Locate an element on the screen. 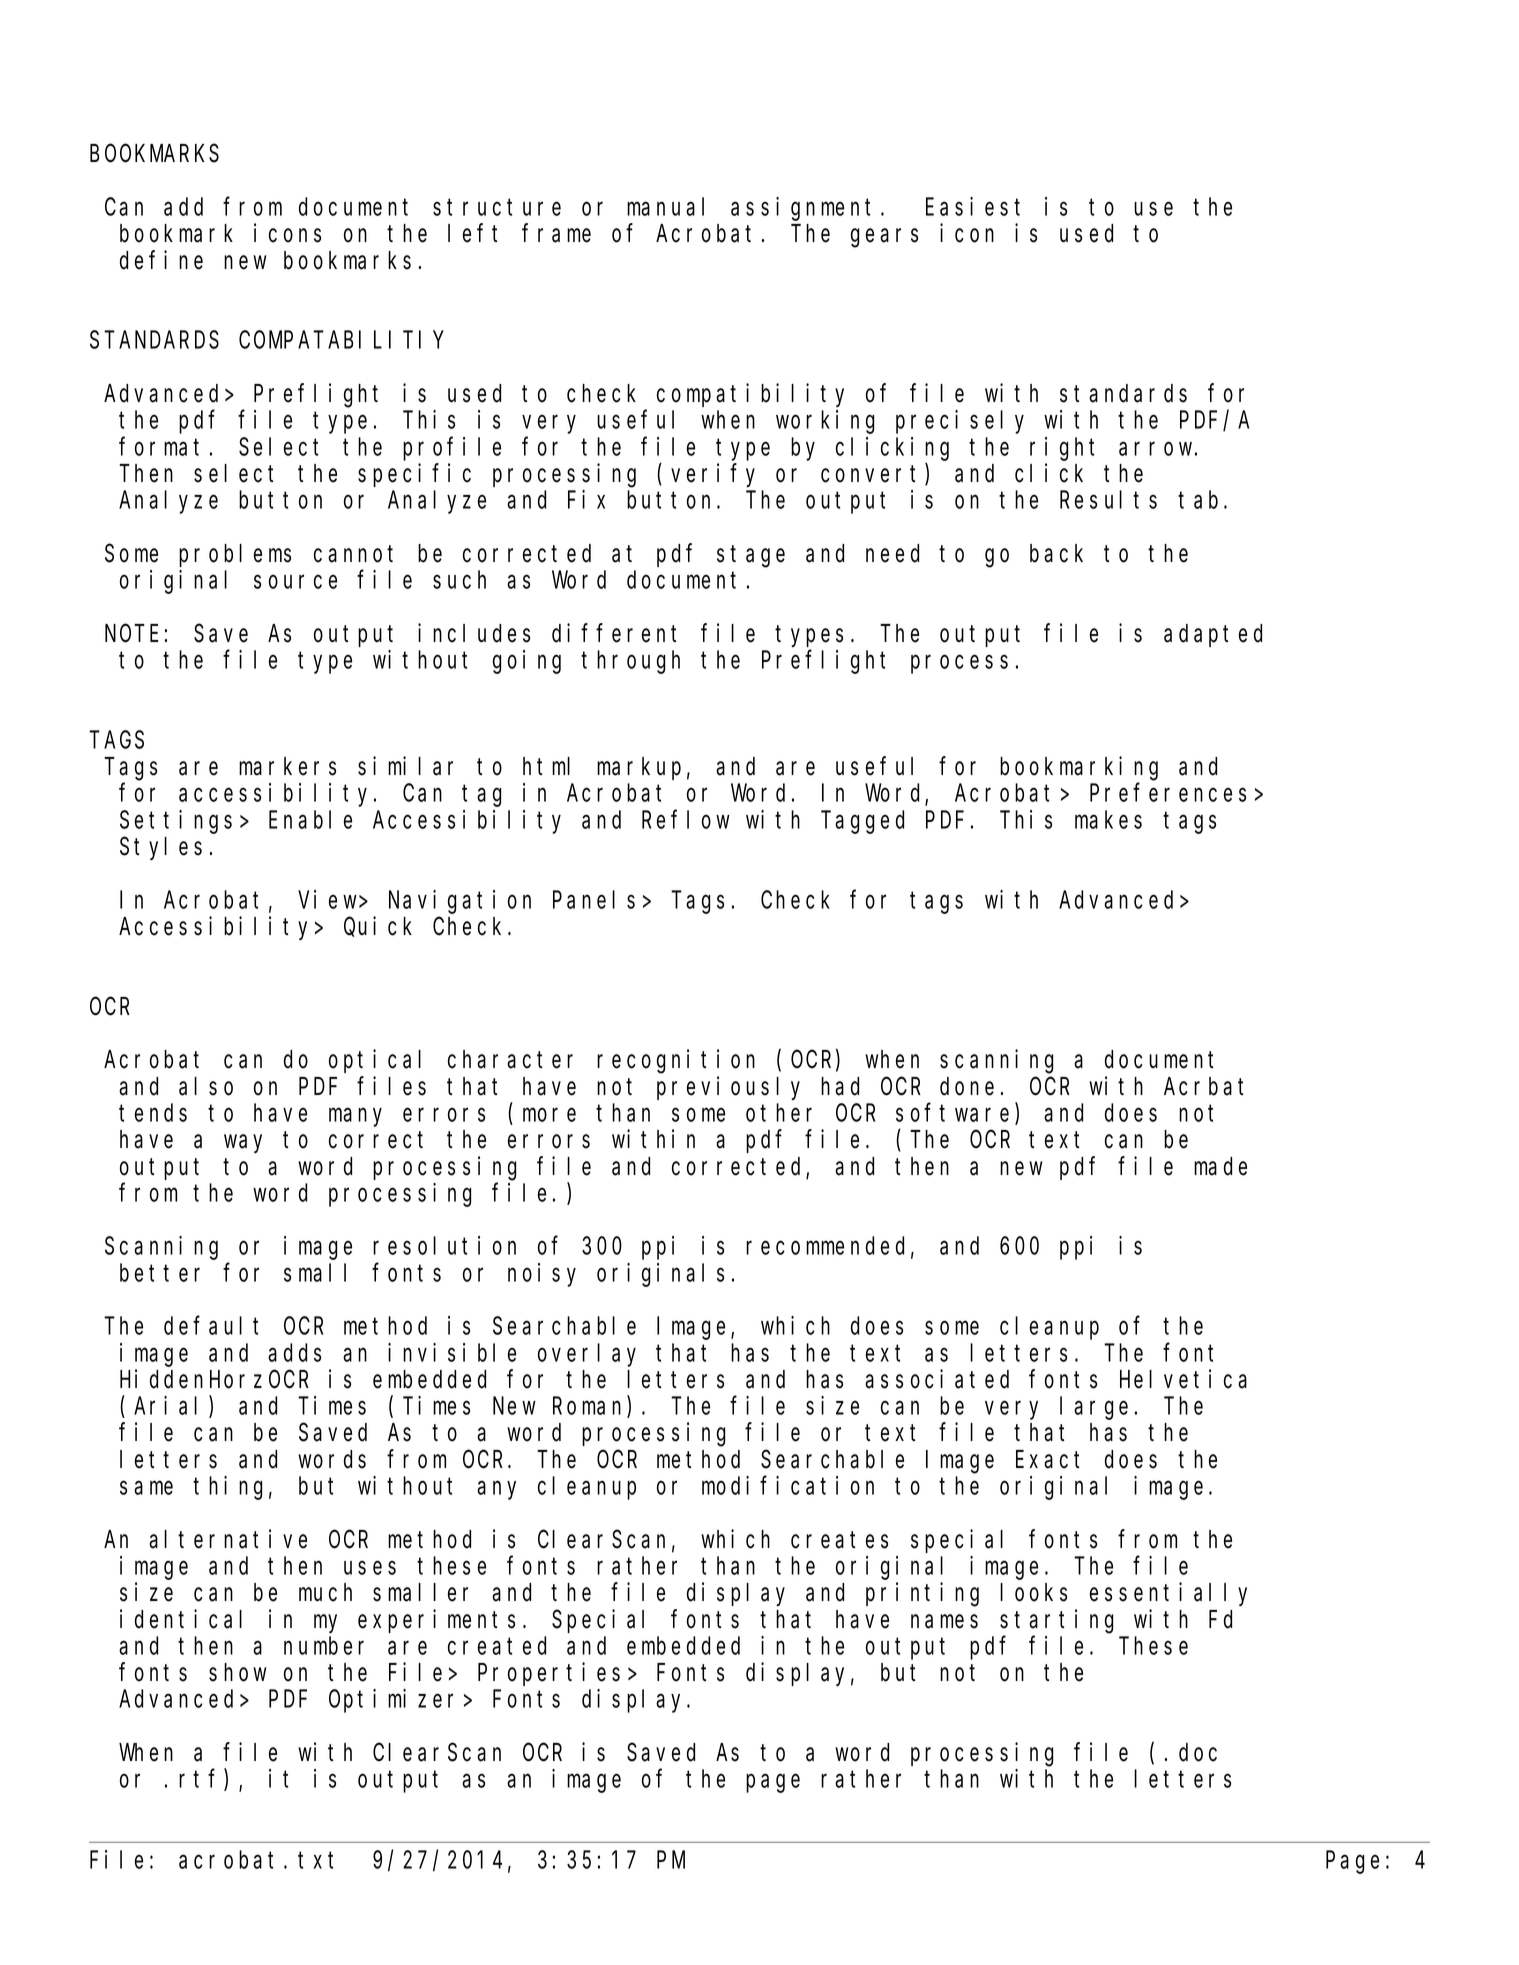 The height and width of the screenshot is (1965, 1519). show is located at coordinates (237, 1672).
